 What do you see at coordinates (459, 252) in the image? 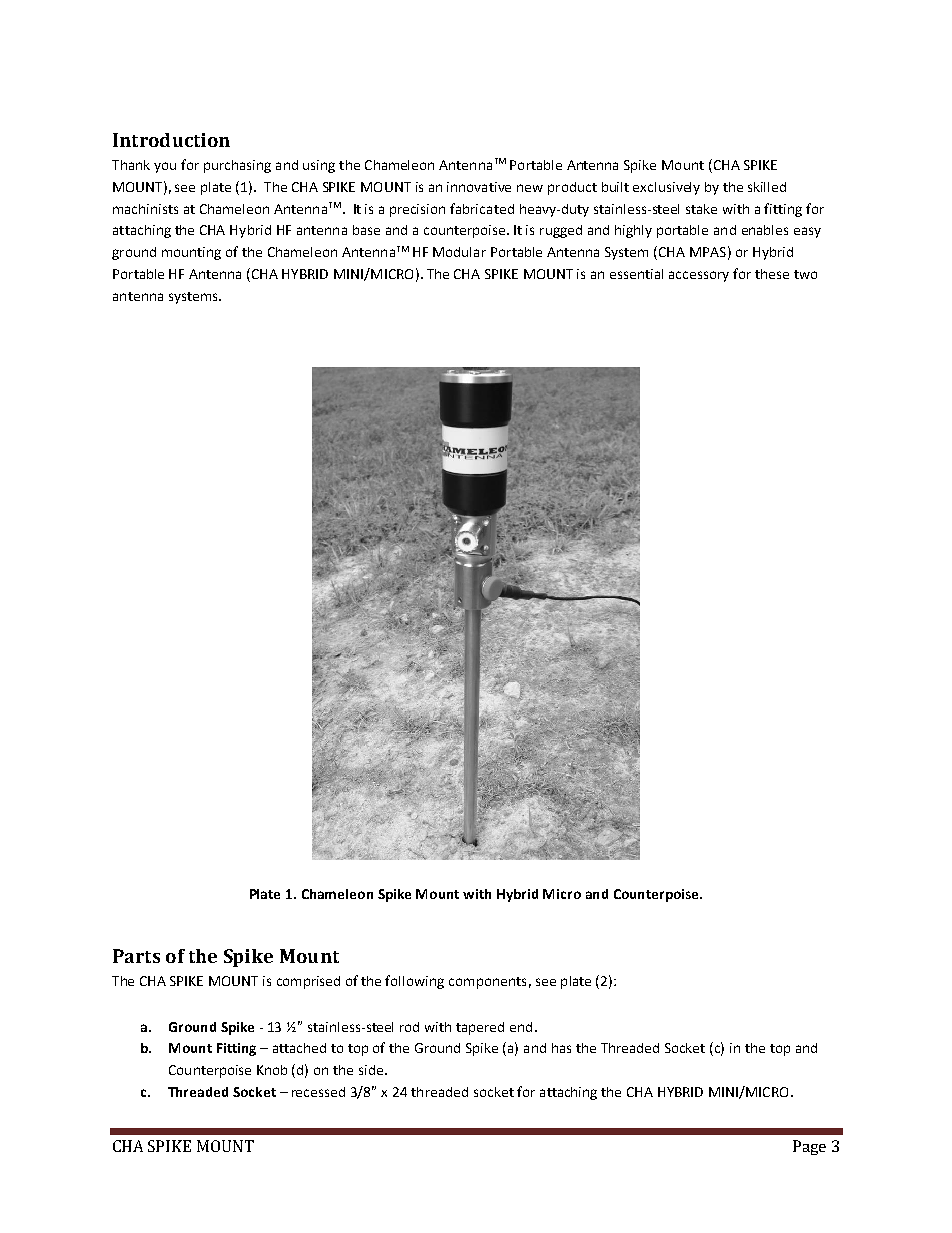
I see `Modular` at bounding box center [459, 252].
